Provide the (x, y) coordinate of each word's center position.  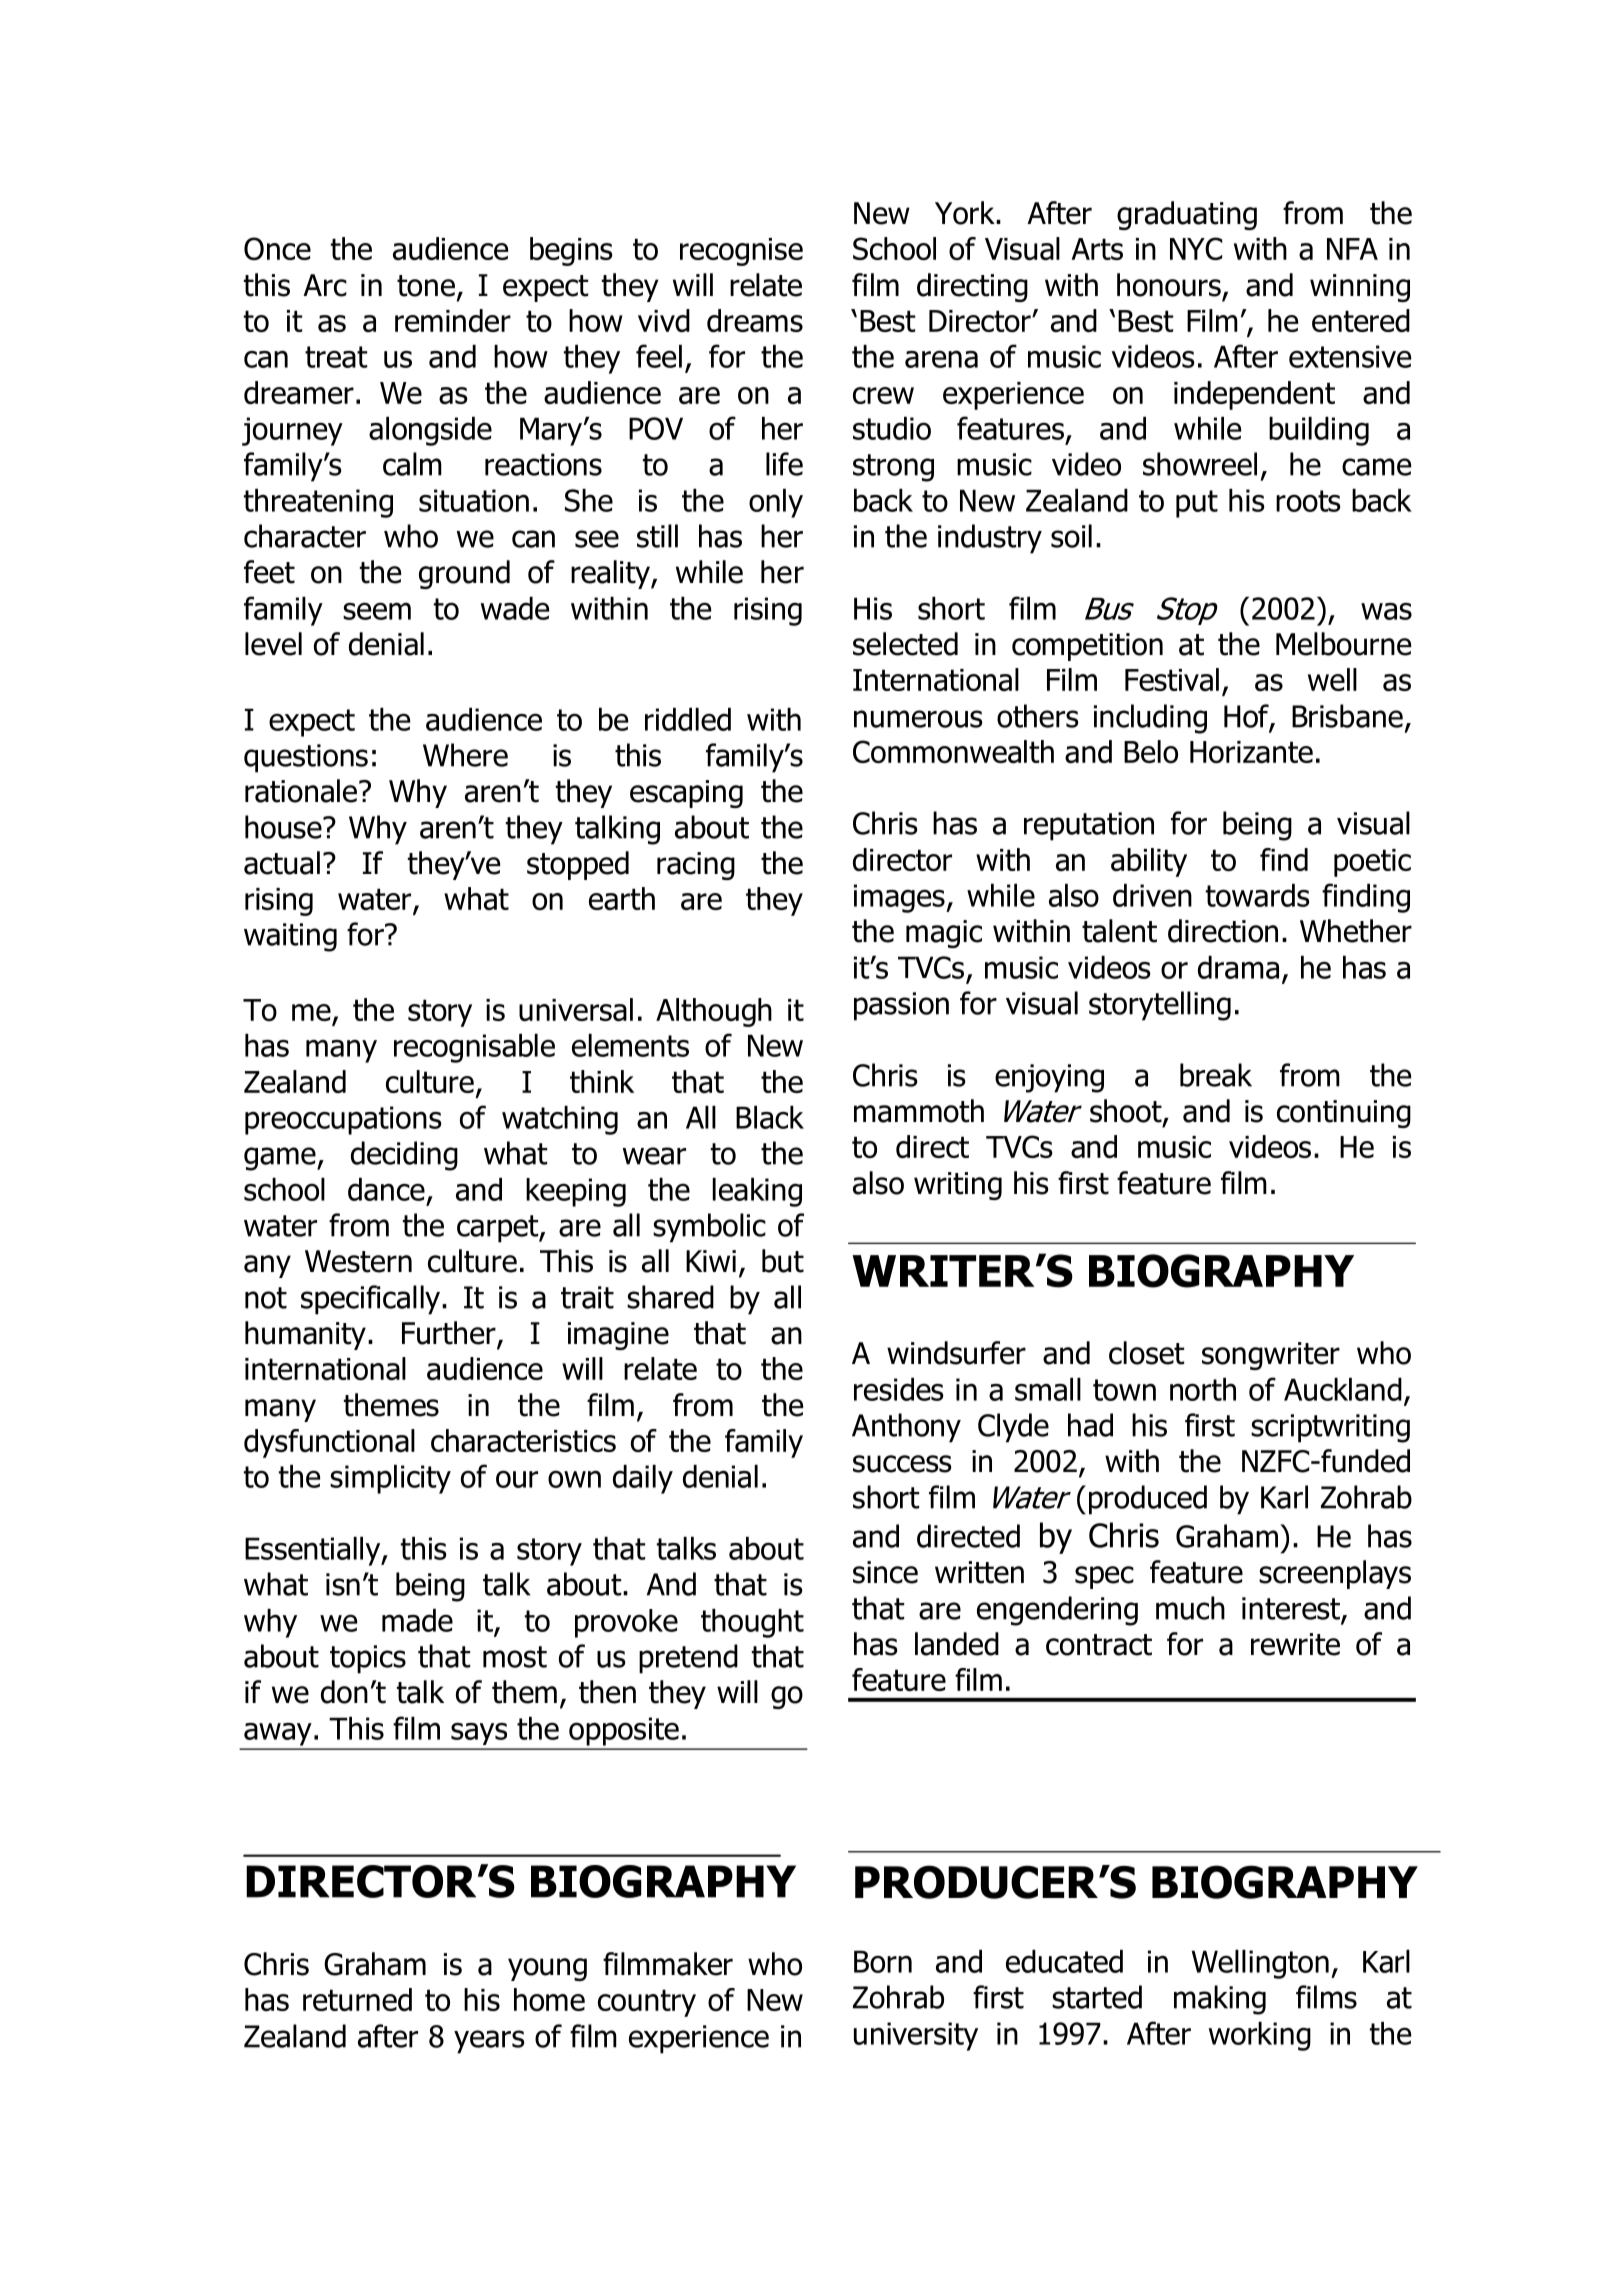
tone (426, 286)
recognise (741, 252)
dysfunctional (329, 1443)
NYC (1196, 248)
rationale (301, 791)
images (900, 898)
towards (1258, 895)
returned (357, 1999)
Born (883, 1961)
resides (899, 1389)
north (1203, 1389)
